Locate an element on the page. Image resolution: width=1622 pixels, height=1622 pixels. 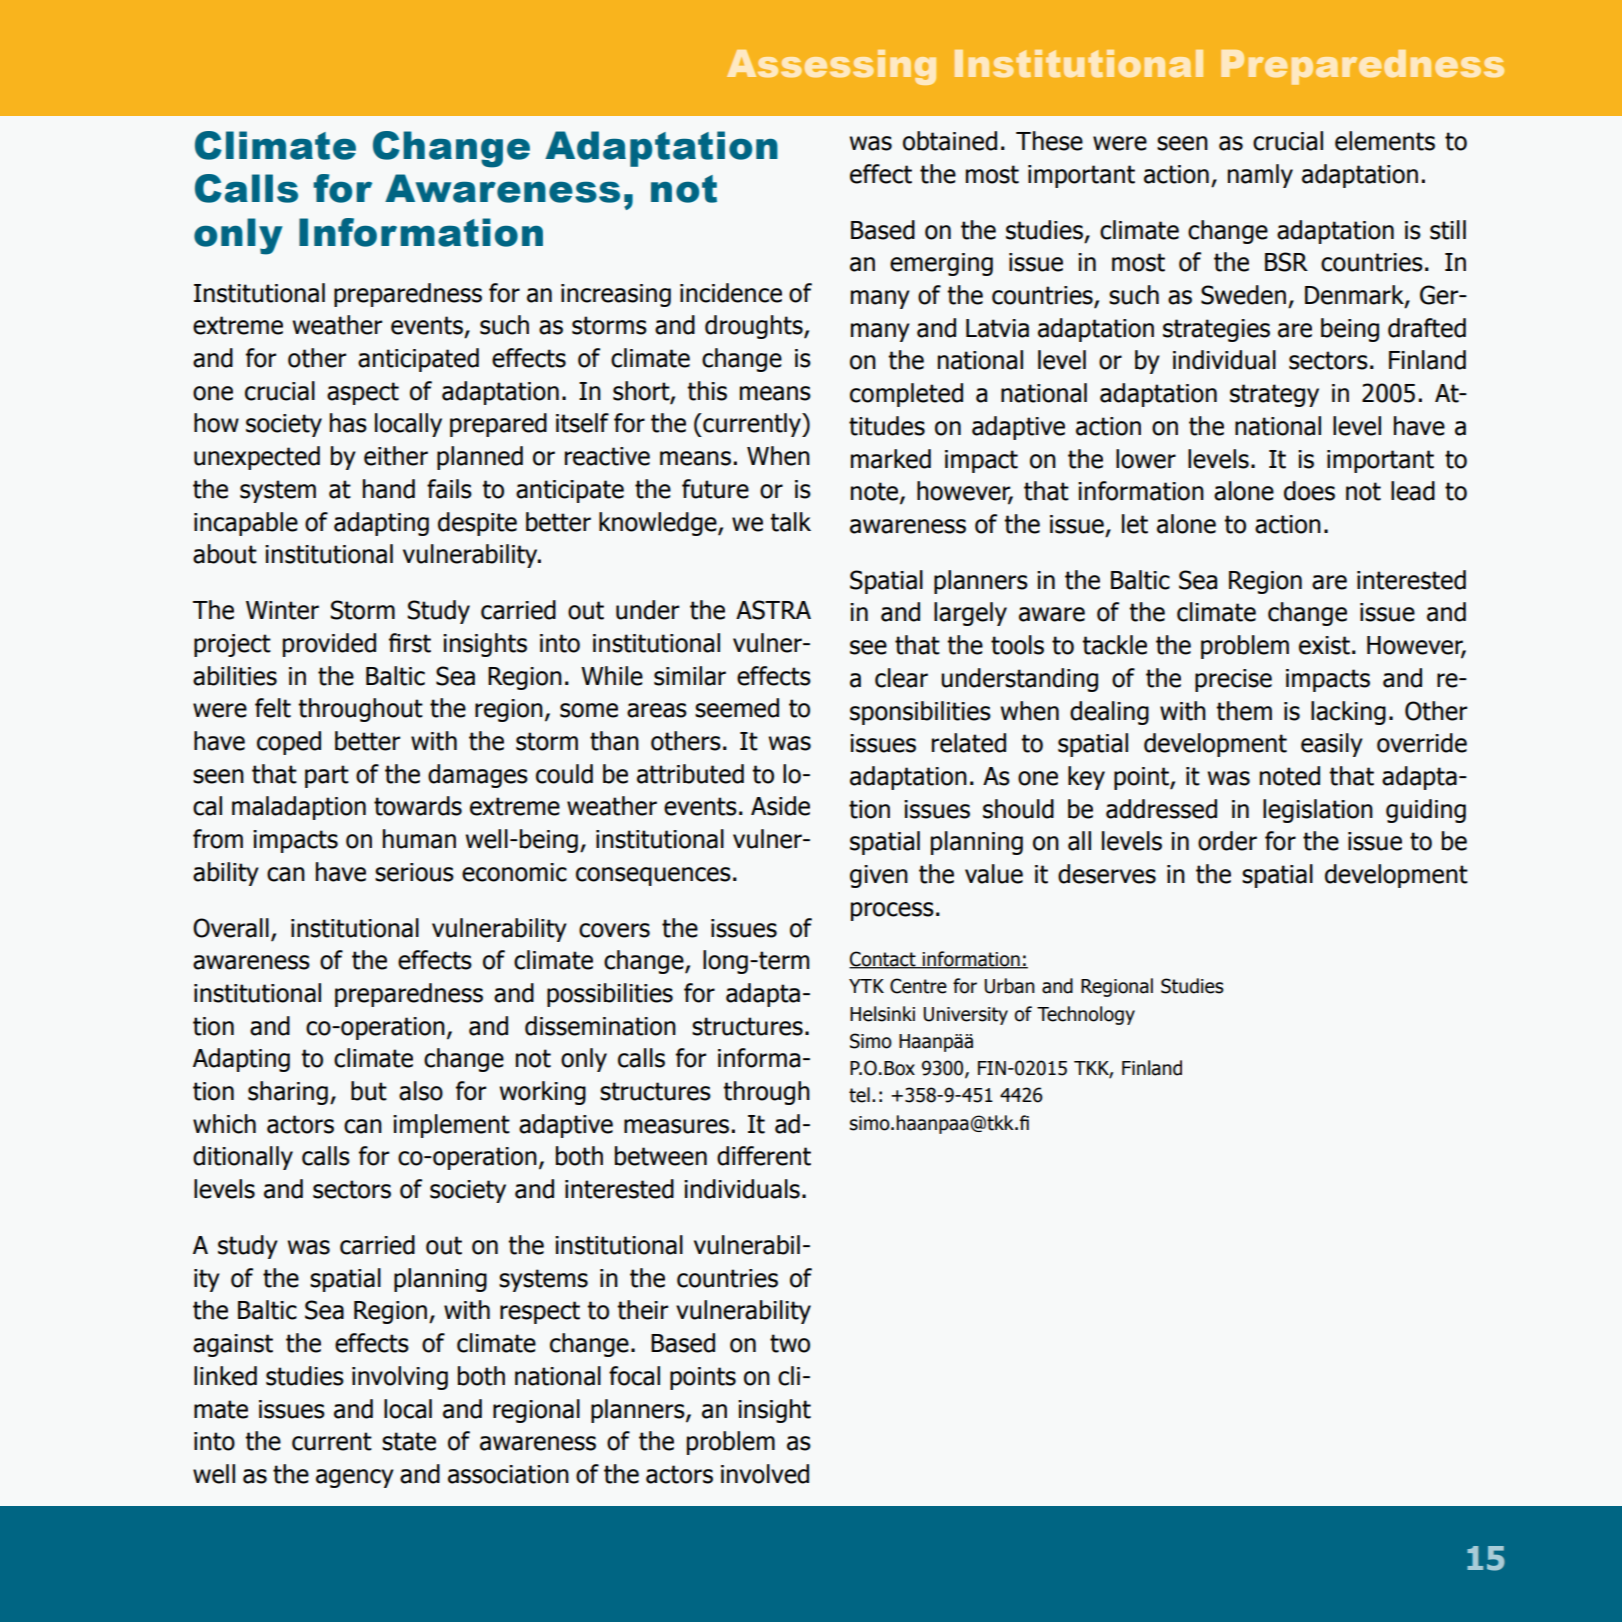
Assessing is located at coordinates (831, 67).
